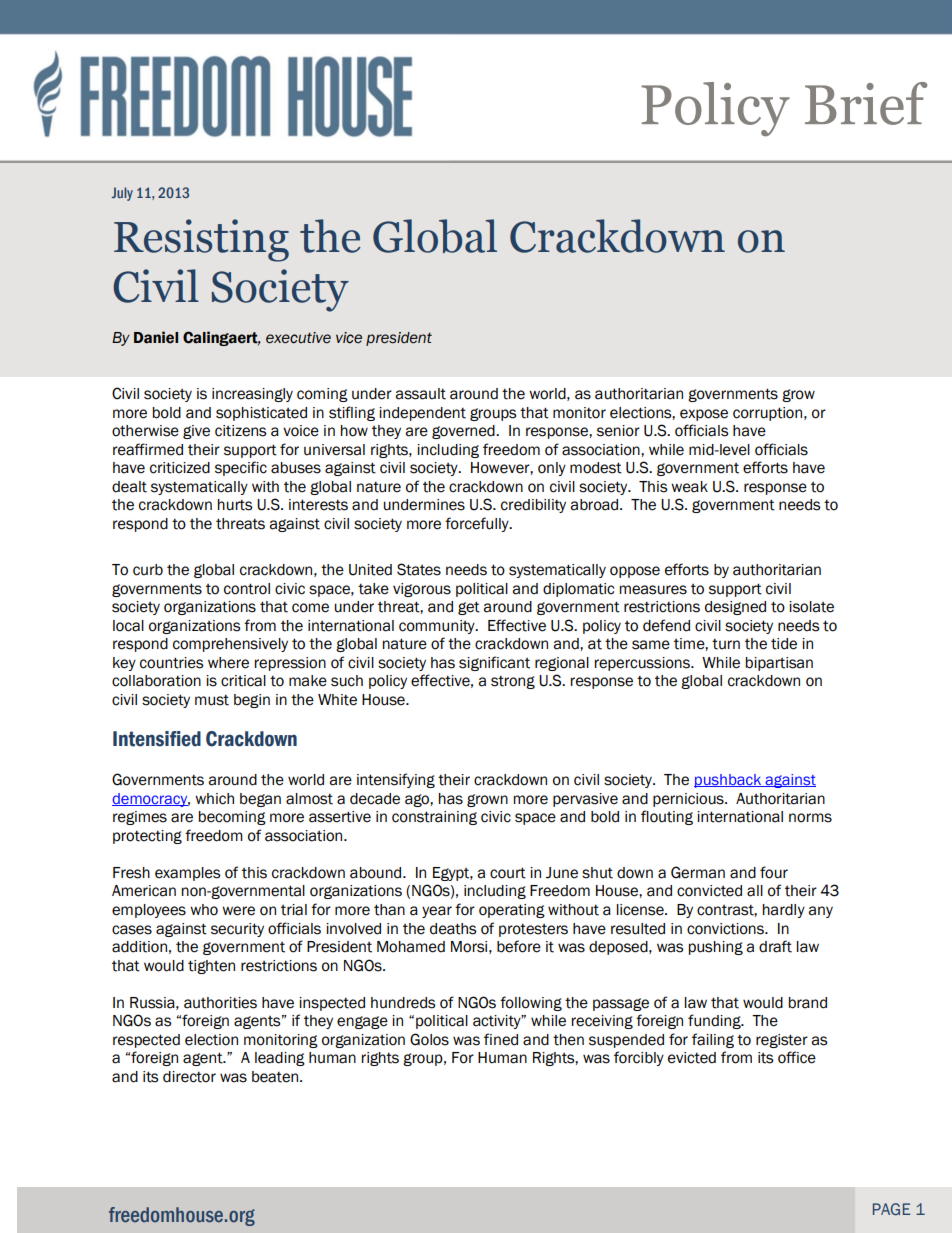 This image has height=1233, width=952. What do you see at coordinates (478, 524) in the image?
I see `forcefully` at bounding box center [478, 524].
